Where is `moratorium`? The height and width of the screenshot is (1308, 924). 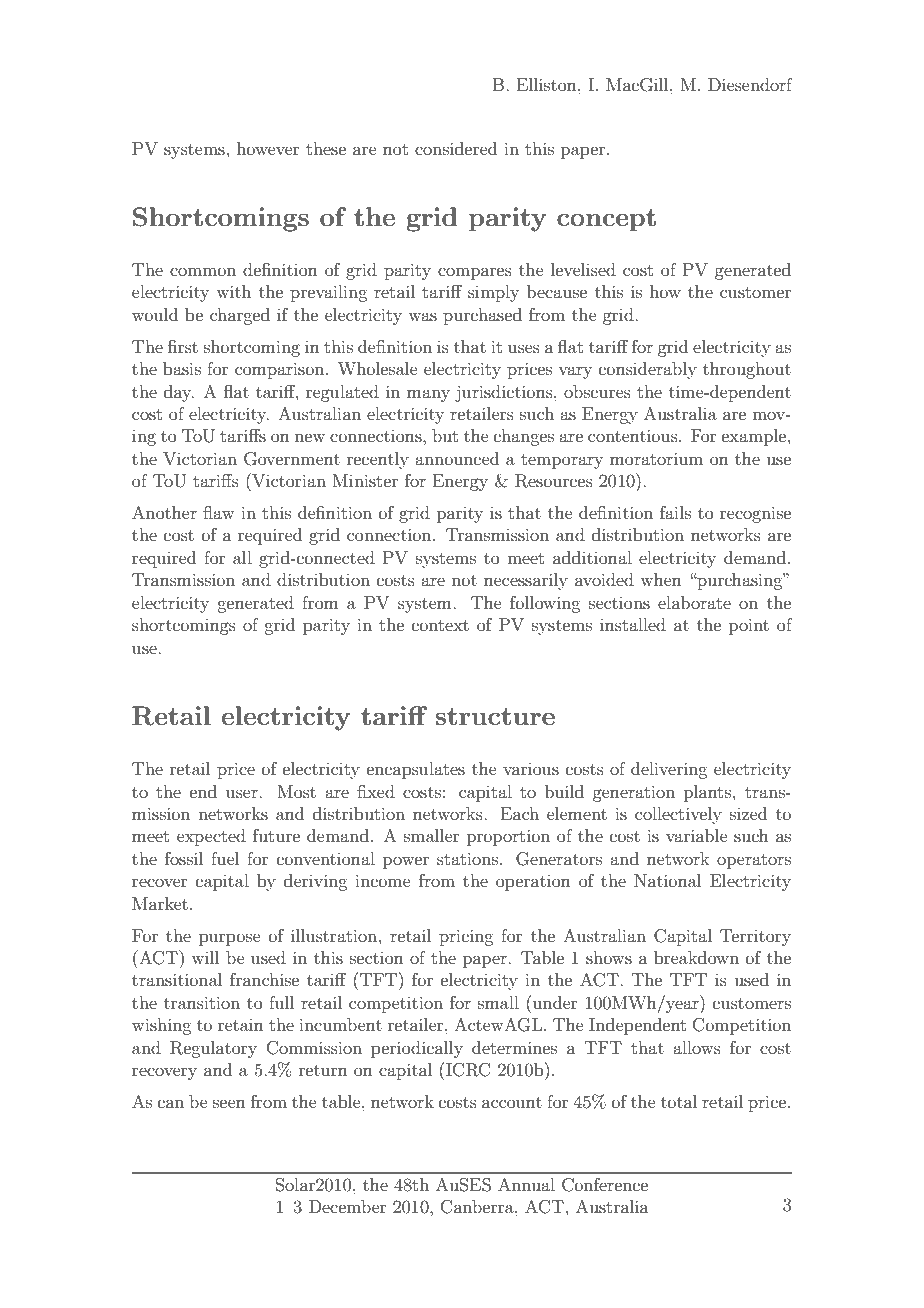 moratorium is located at coordinates (656, 458).
